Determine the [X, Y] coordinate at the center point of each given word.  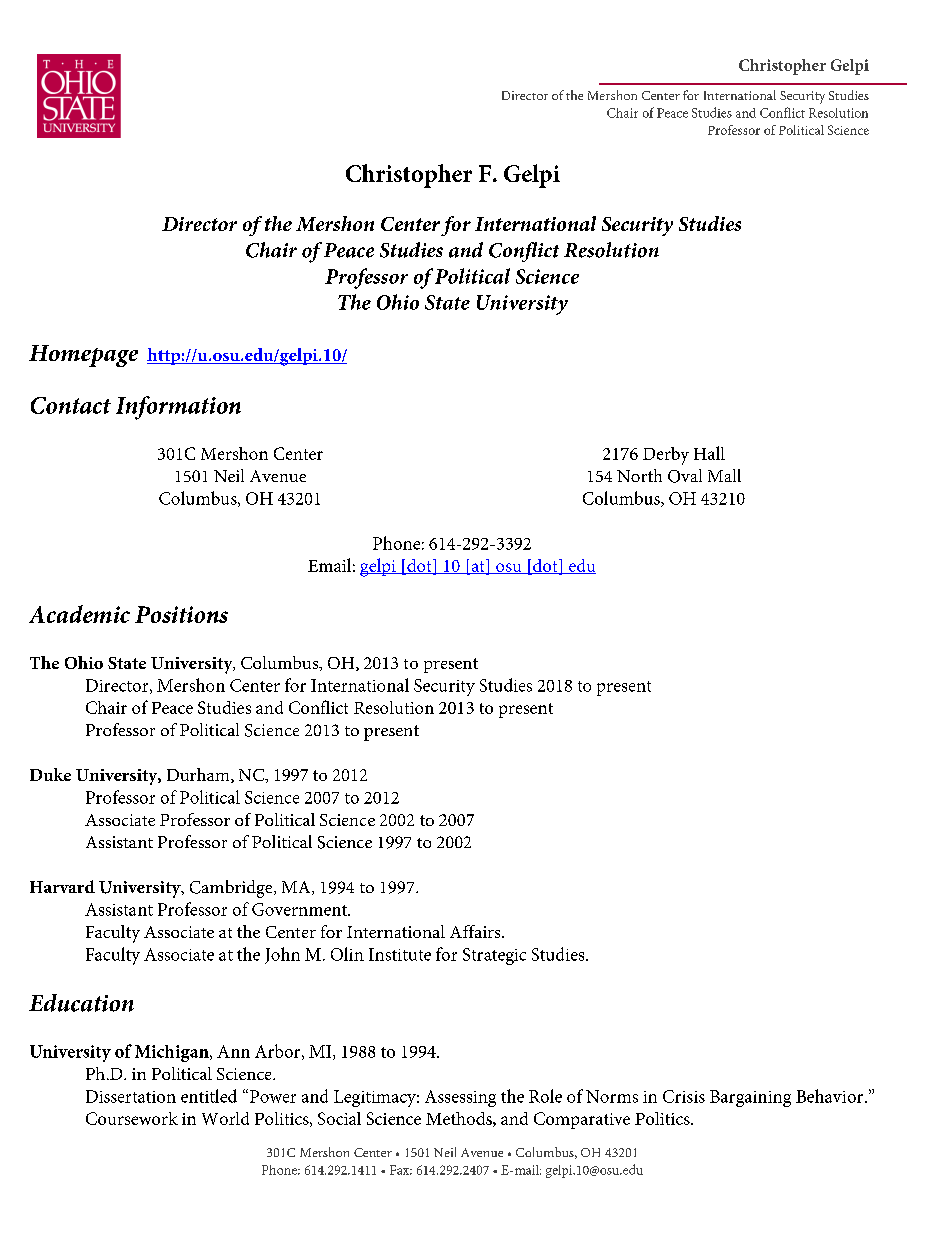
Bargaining [750, 1098]
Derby [666, 456]
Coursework [132, 1118]
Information [178, 408]
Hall [709, 453]
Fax [401, 1170]
